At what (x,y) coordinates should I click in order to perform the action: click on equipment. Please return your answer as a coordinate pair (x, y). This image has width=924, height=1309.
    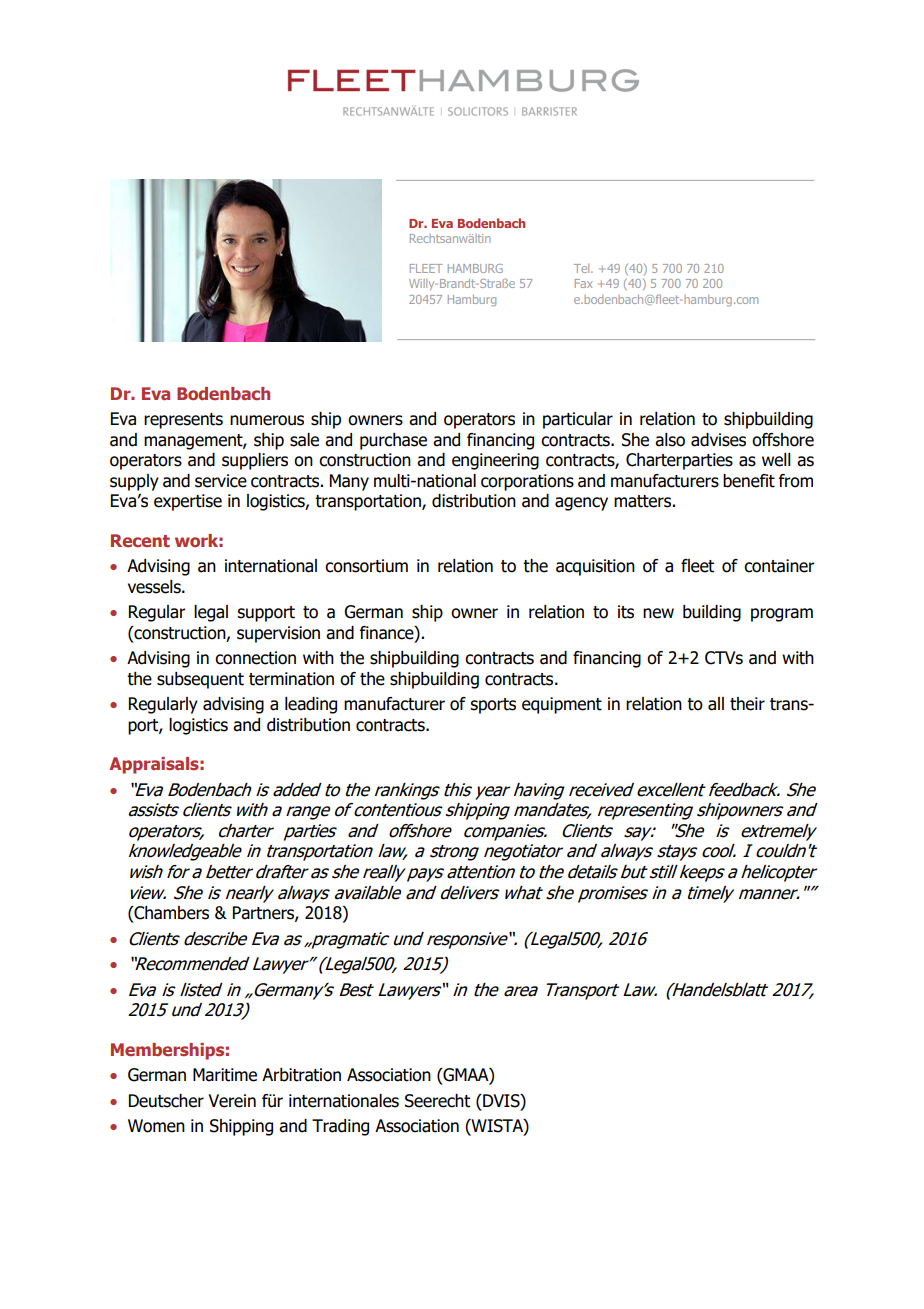
    Looking at the image, I should click on (562, 705).
